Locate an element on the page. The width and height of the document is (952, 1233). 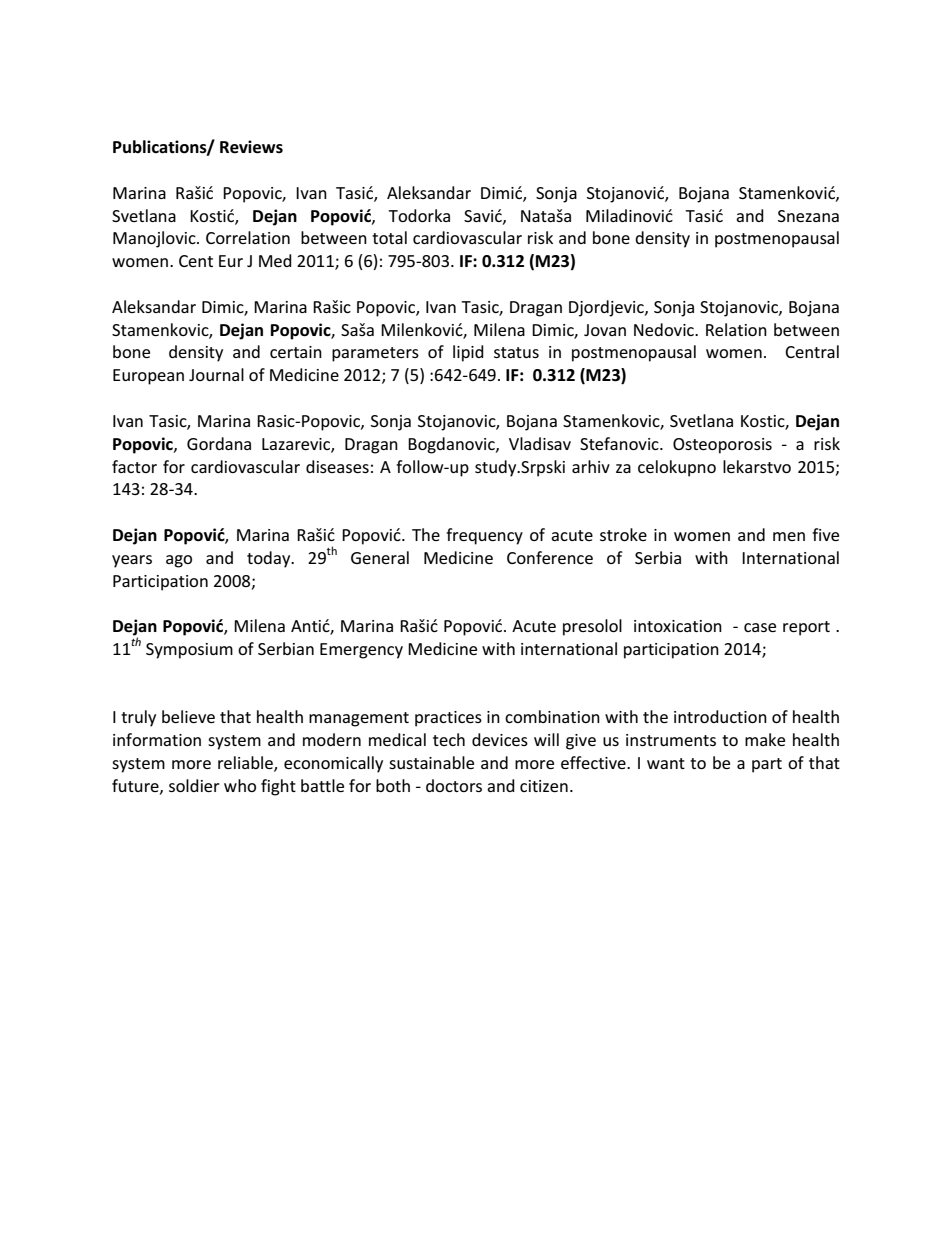
diseases is located at coordinates (337, 466).
